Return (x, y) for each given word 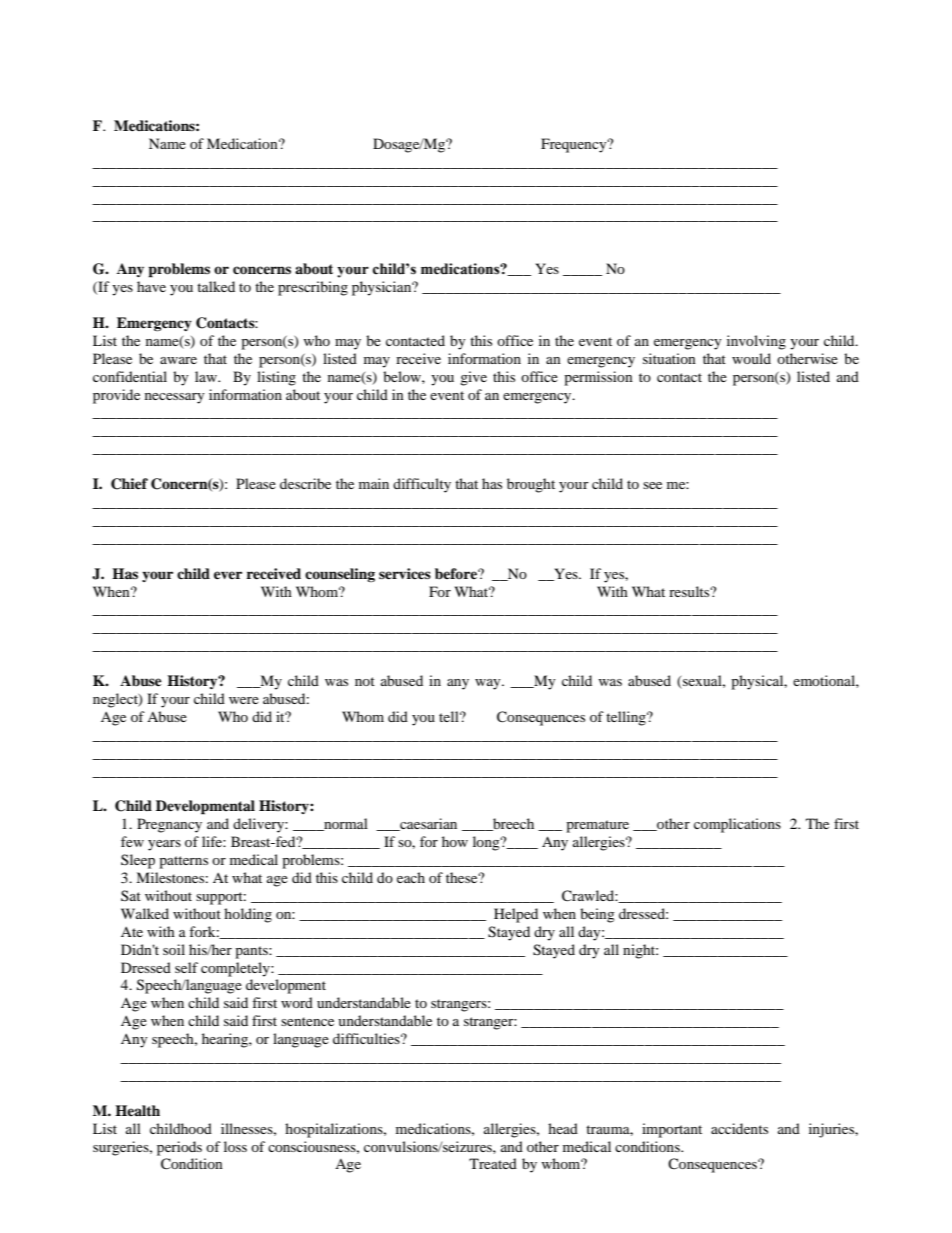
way (489, 684)
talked (216, 286)
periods (179, 1148)
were (244, 700)
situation (669, 358)
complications (737, 825)
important (672, 1130)
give (473, 378)
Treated (493, 1163)
